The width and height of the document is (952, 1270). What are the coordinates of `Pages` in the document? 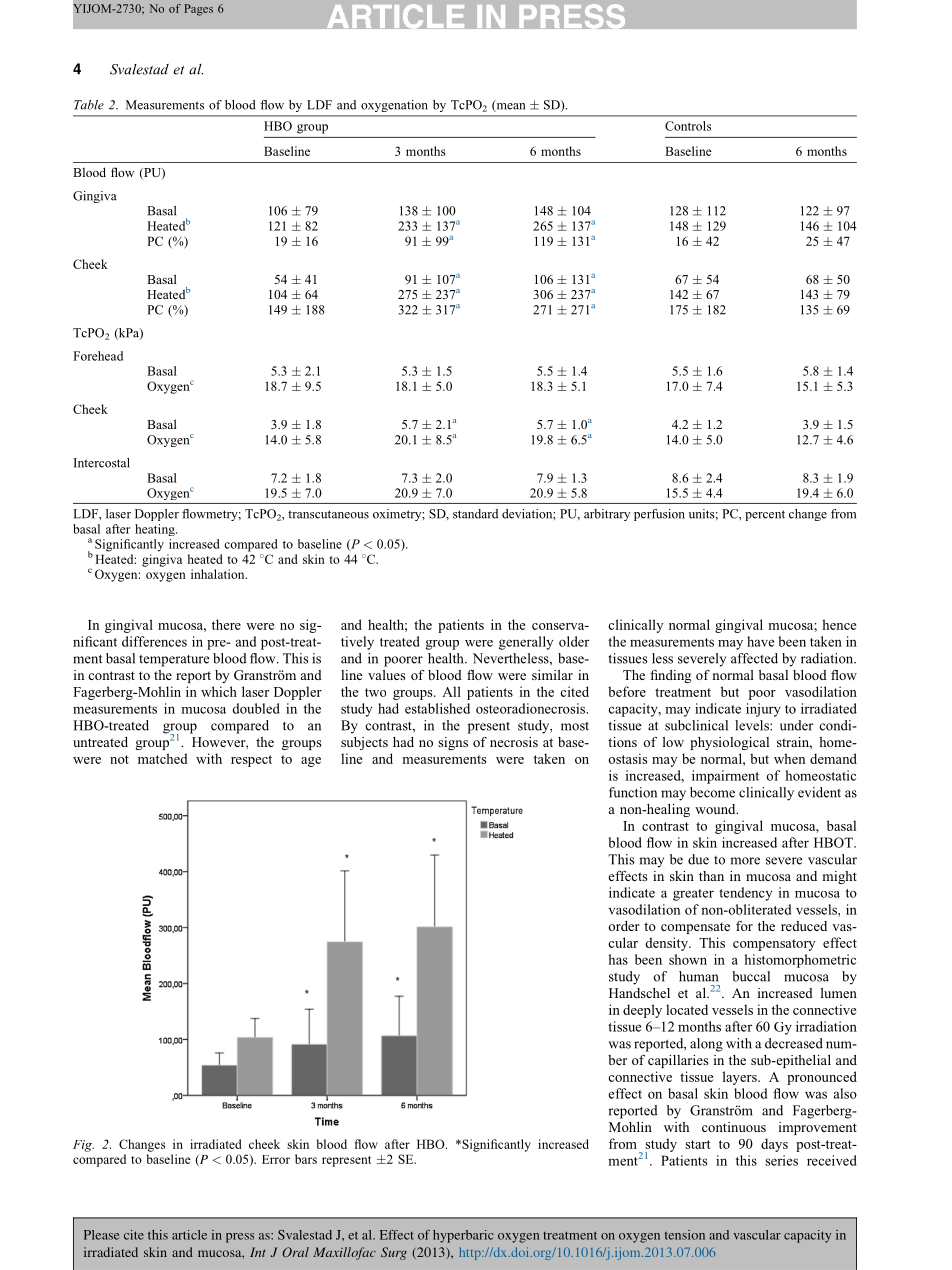 It's located at (198, 10).
